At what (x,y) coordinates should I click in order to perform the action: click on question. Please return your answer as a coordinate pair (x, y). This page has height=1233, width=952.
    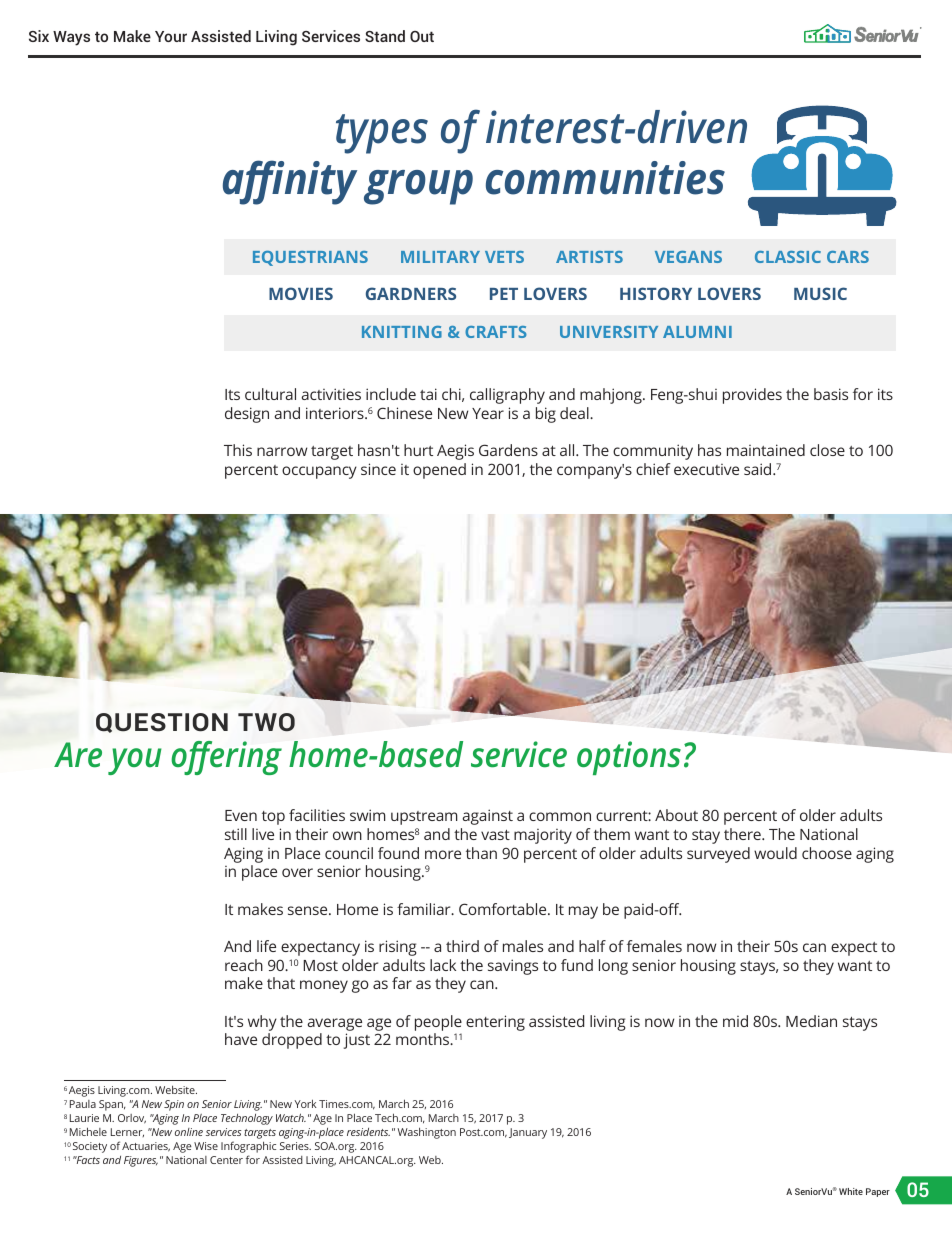
    Looking at the image, I should click on (162, 723).
